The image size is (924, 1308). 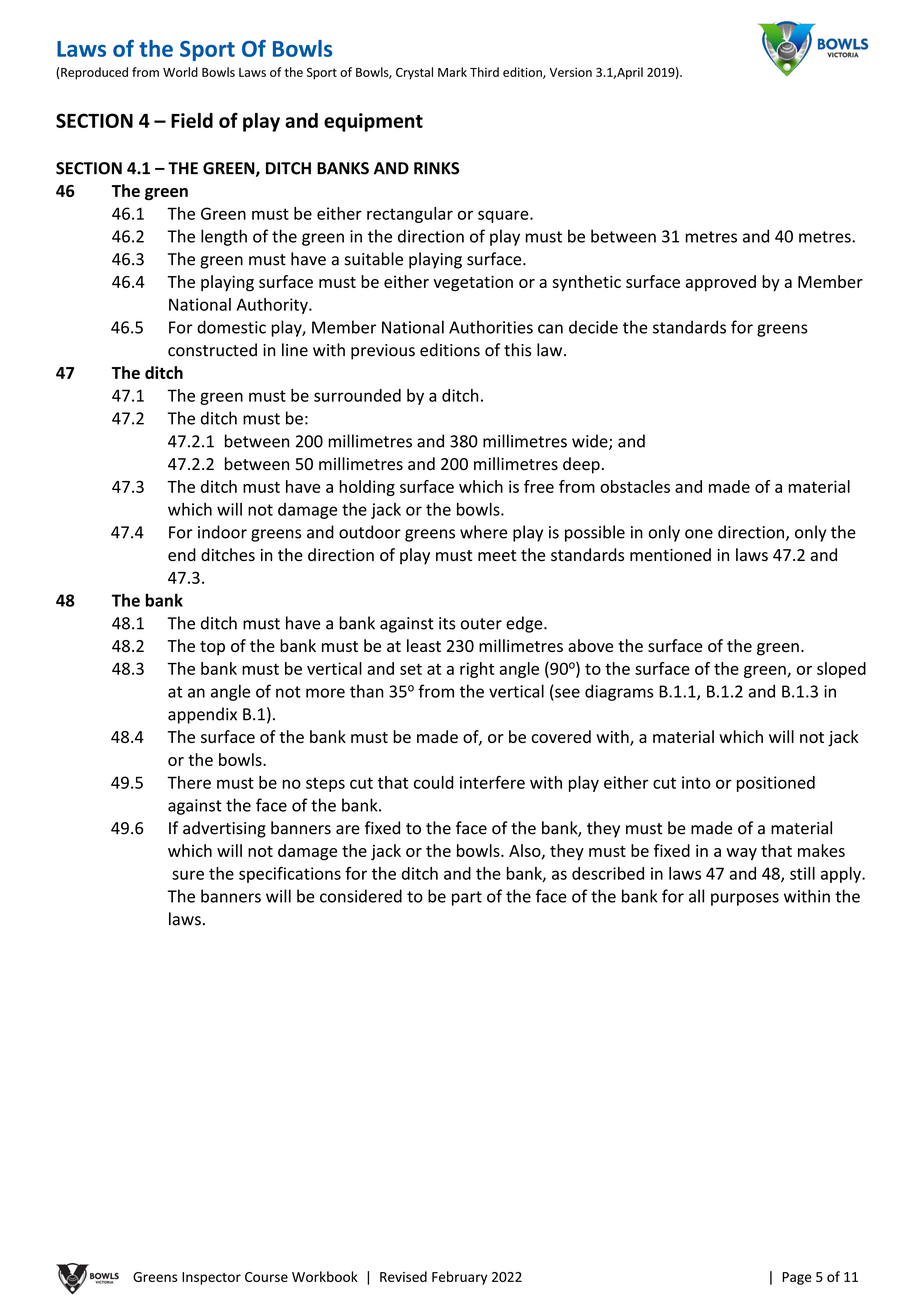 What do you see at coordinates (518, 350) in the screenshot?
I see `this` at bounding box center [518, 350].
